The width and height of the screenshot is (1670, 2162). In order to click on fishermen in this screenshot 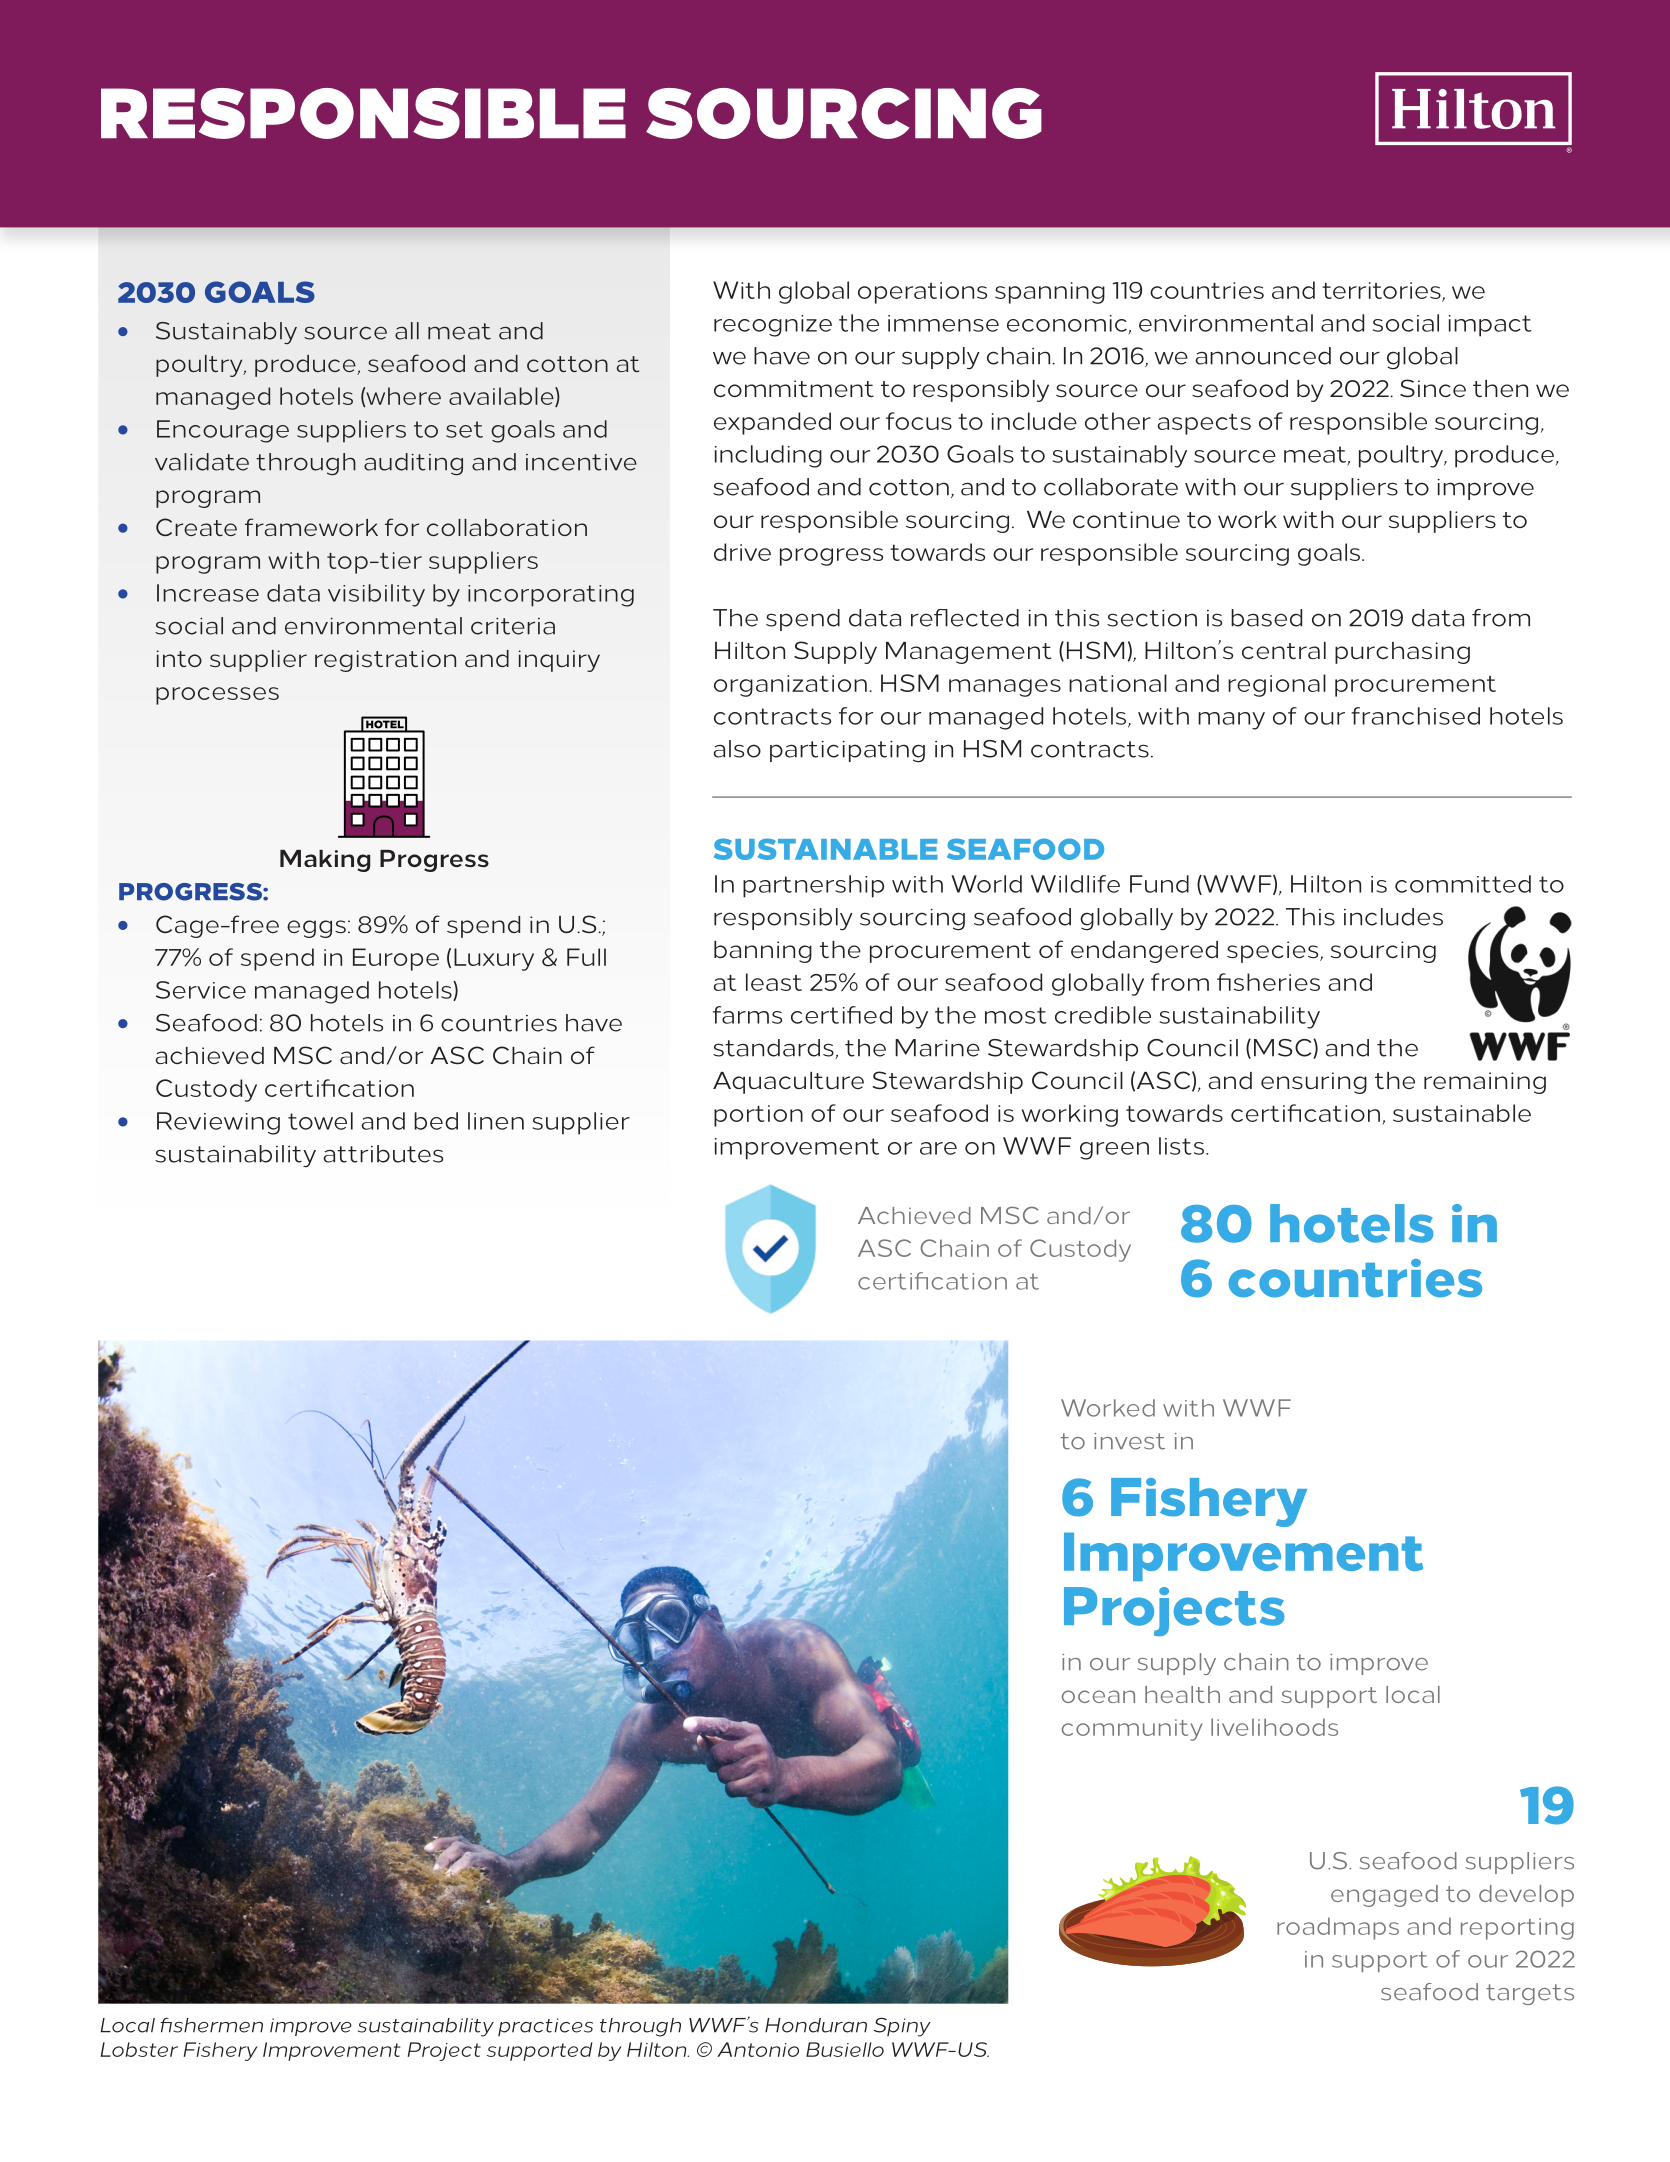, I will do `click(211, 2025)`.
